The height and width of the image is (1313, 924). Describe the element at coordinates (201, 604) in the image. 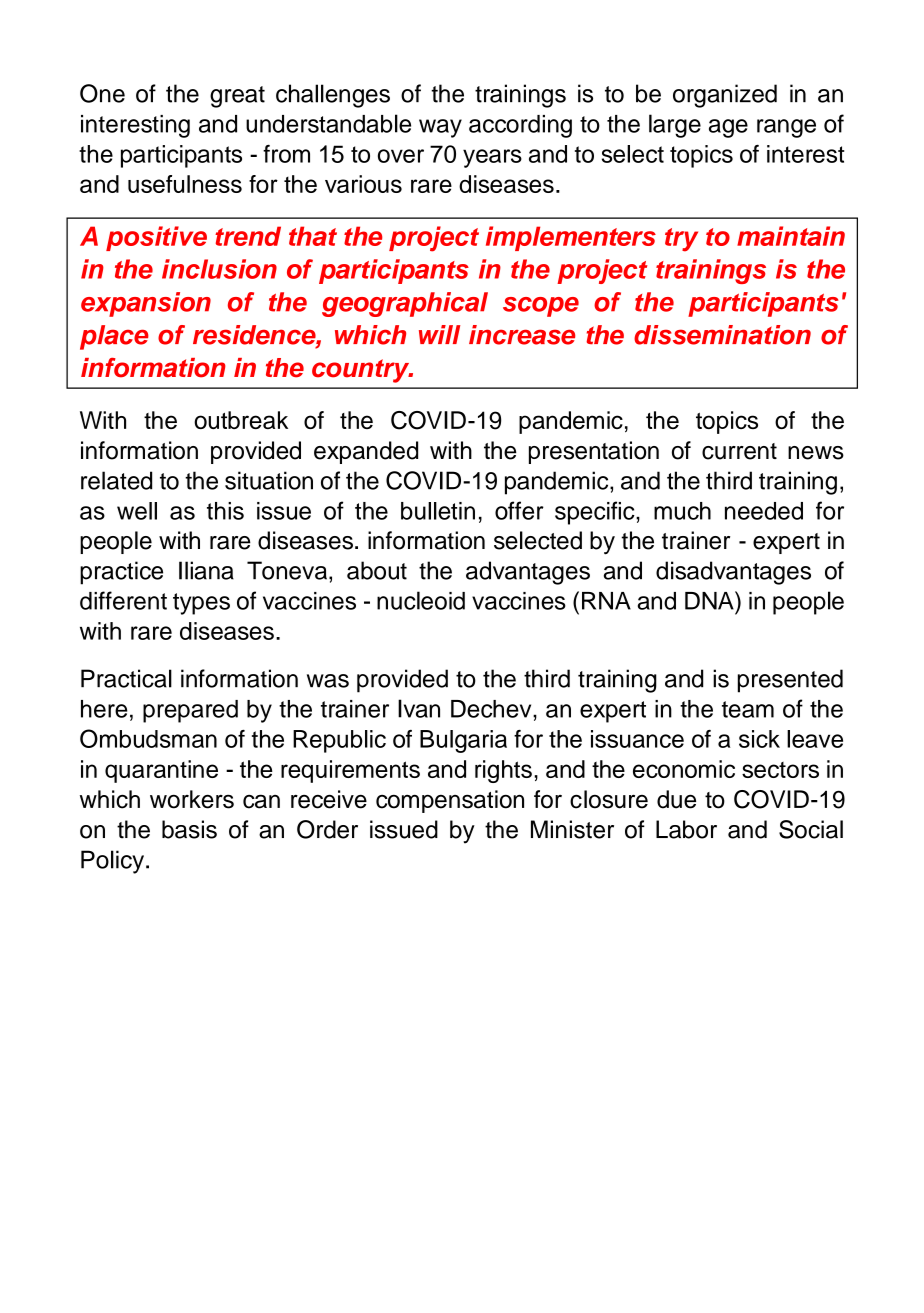

I see `types` at that location.
